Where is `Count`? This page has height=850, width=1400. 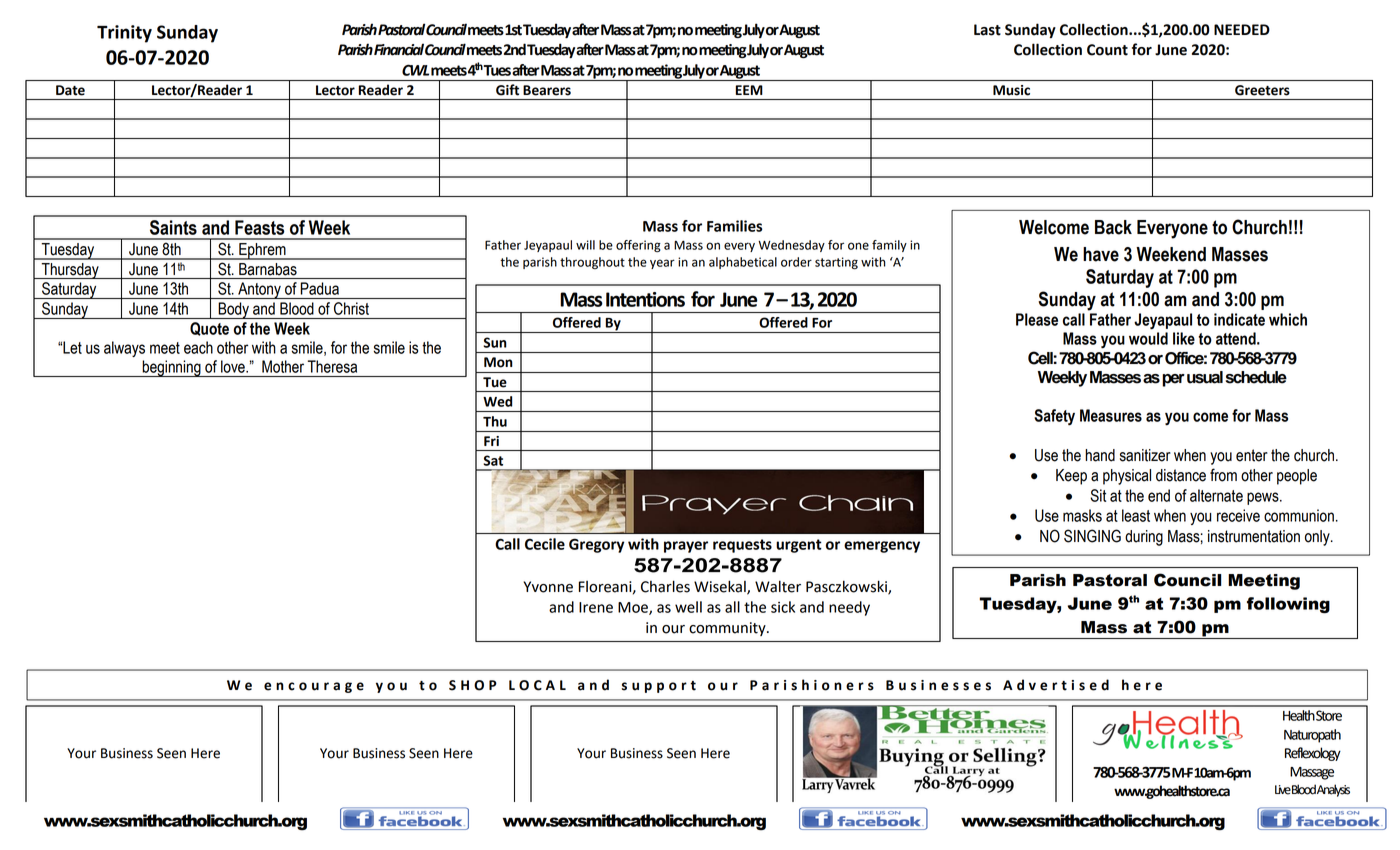 Count is located at coordinates (1107, 50).
